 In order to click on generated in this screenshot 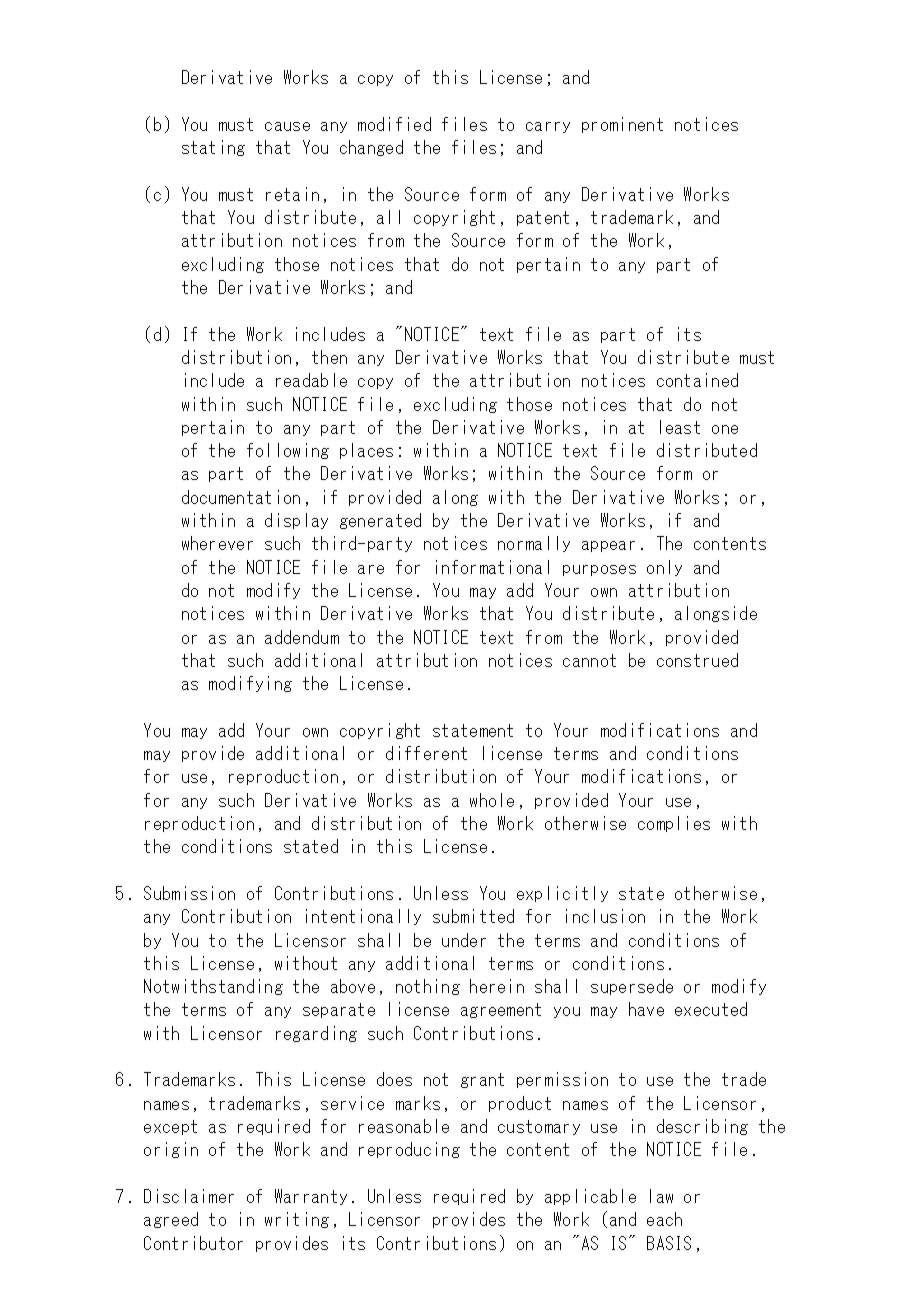, I will do `click(380, 521)`.
